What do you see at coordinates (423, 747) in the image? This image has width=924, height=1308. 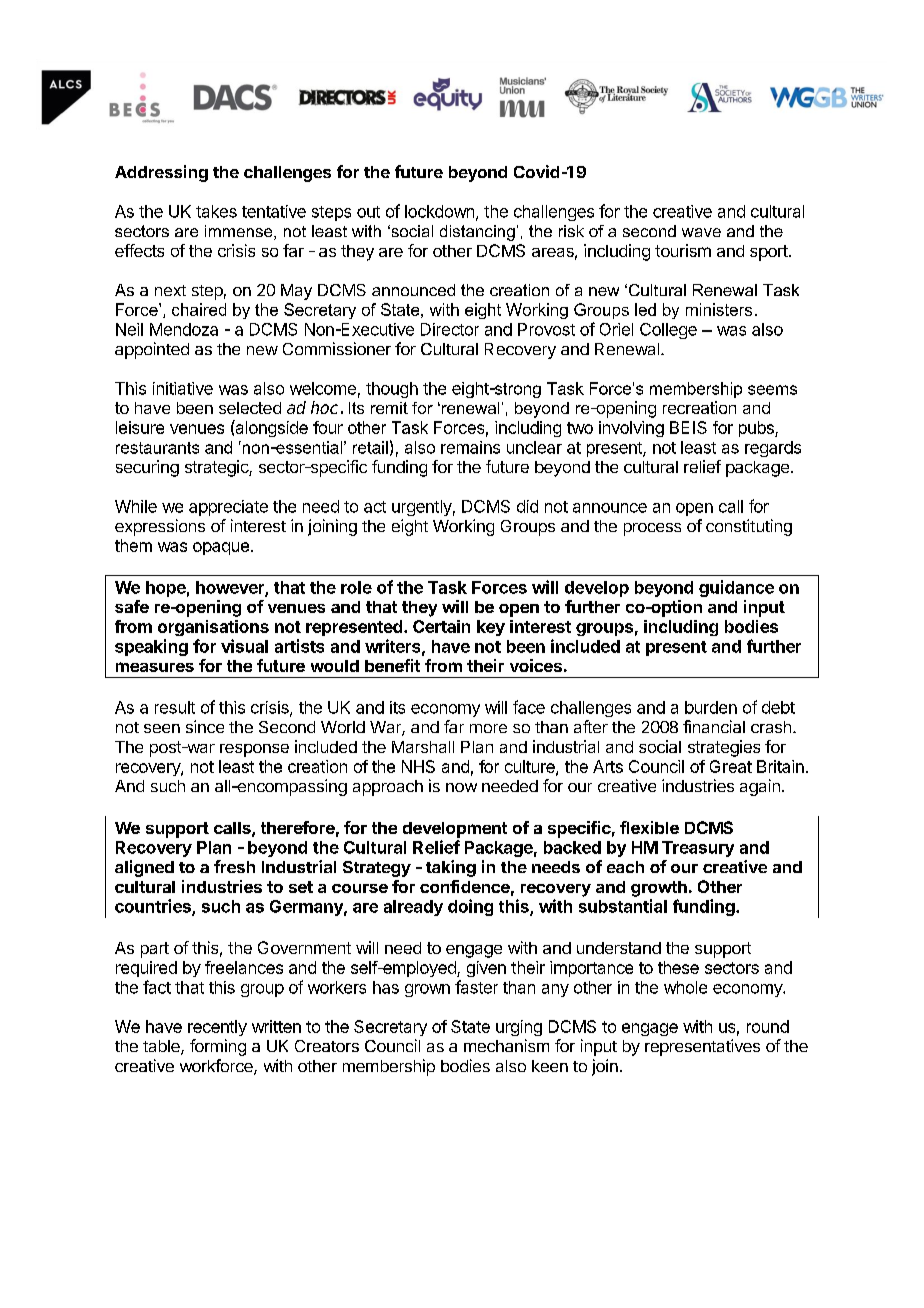 I see `Marshall` at bounding box center [423, 747].
